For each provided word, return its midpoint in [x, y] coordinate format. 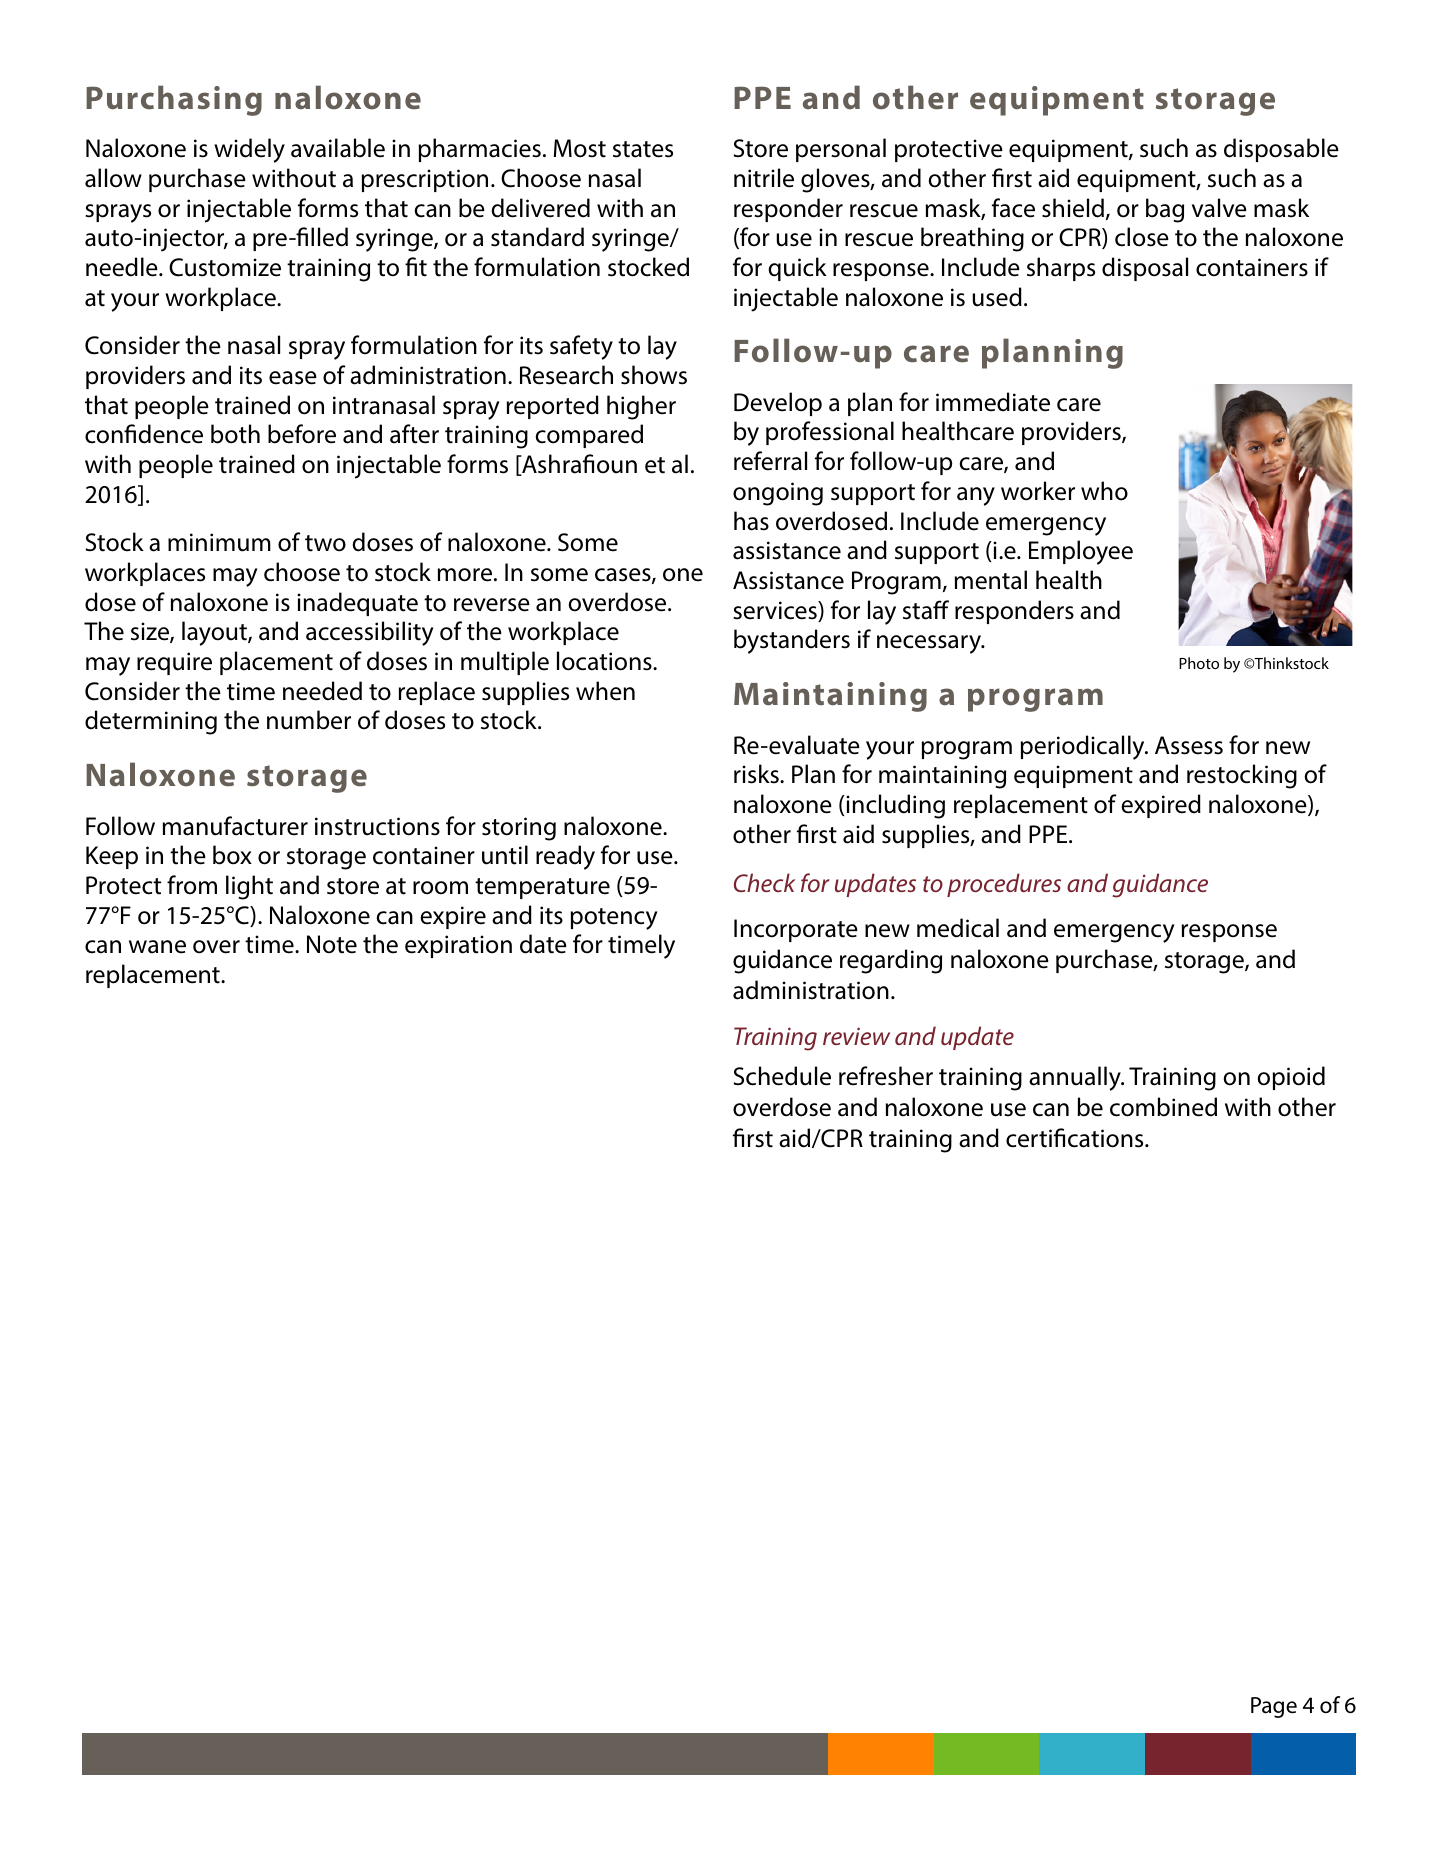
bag [1165, 210]
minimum [219, 542]
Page [1274, 1707]
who [1104, 491]
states [643, 149]
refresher [886, 1076]
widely [249, 150]
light [249, 887]
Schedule [782, 1076]
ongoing [778, 494]
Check [764, 882]
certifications [1076, 1138]
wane [157, 947]
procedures [1004, 885]
